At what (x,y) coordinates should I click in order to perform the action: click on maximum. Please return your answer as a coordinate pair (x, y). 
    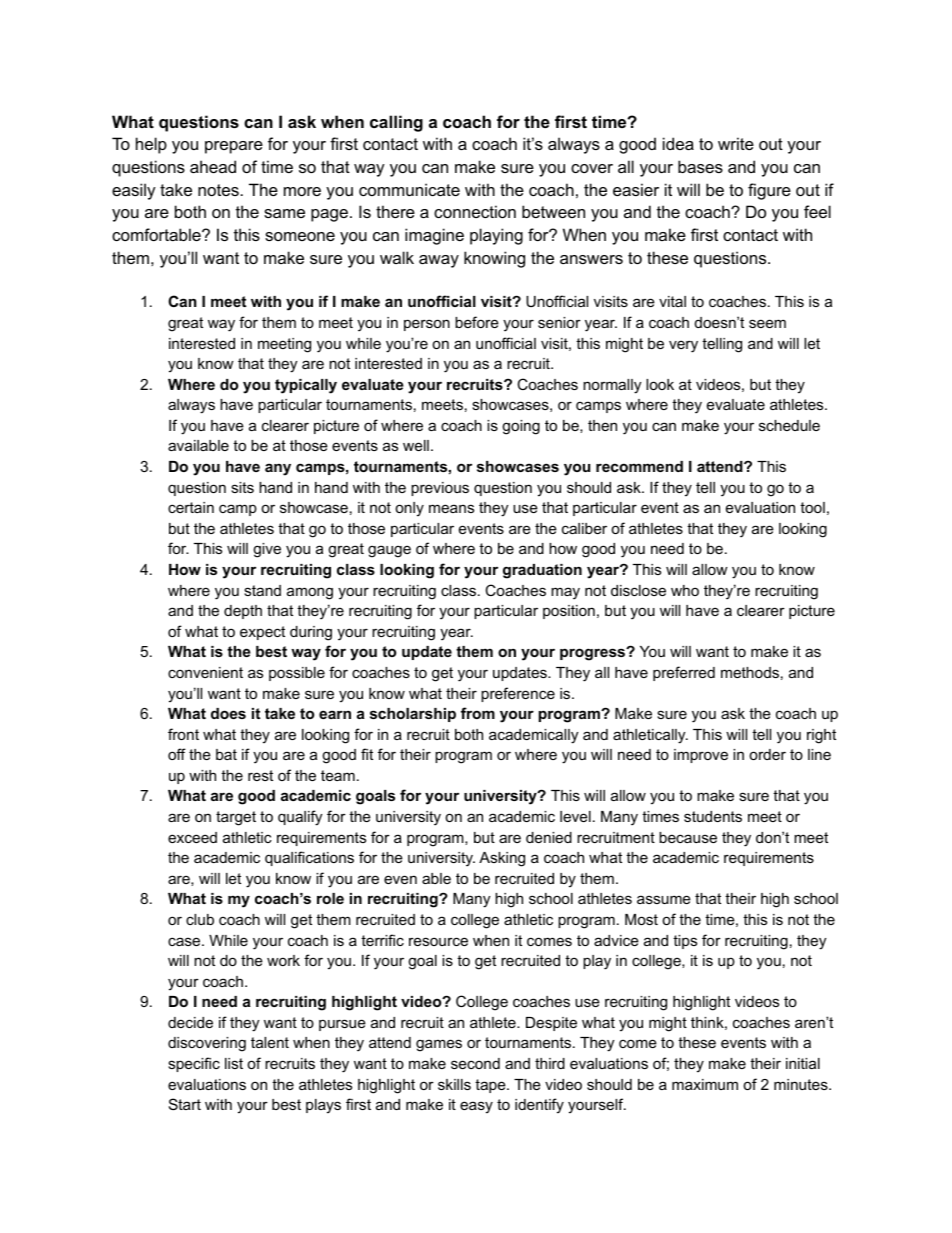
    Looking at the image, I should click on (705, 1084).
